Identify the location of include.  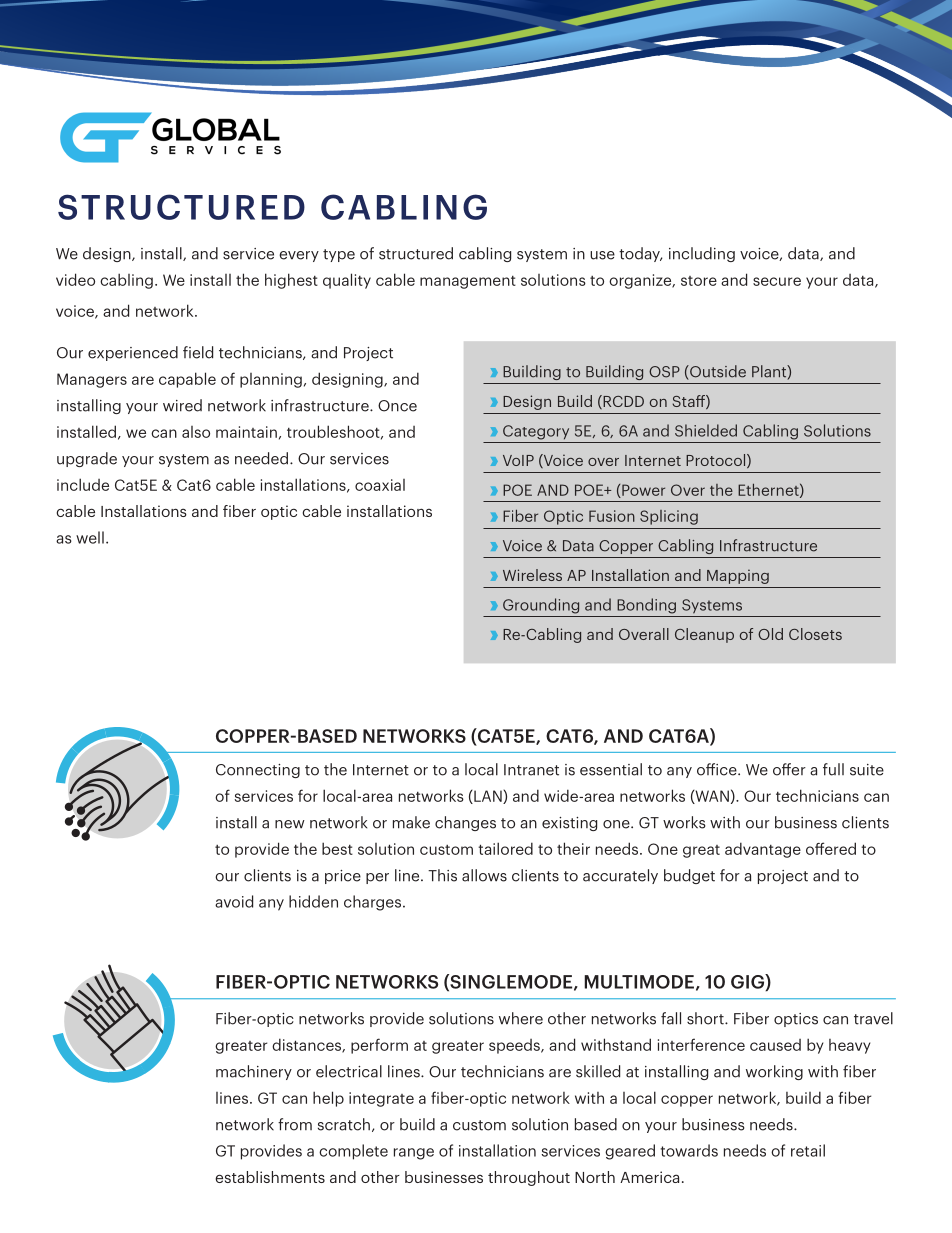
(83, 484).
